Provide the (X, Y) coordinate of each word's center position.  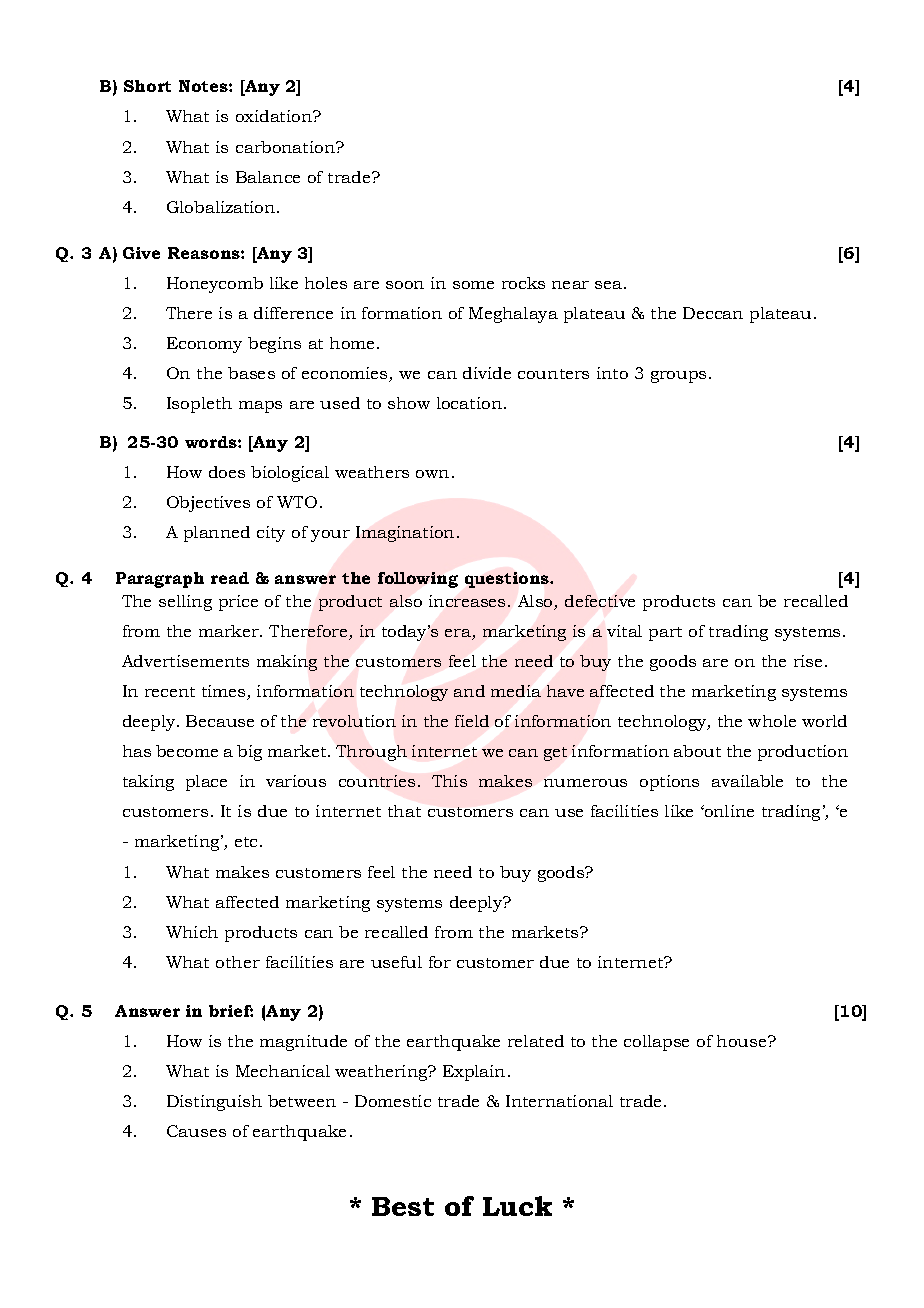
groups (678, 377)
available (747, 781)
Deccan (713, 313)
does (227, 472)
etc (248, 842)
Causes (196, 1131)
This (449, 781)
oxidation (275, 116)
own (432, 474)
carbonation (286, 147)
